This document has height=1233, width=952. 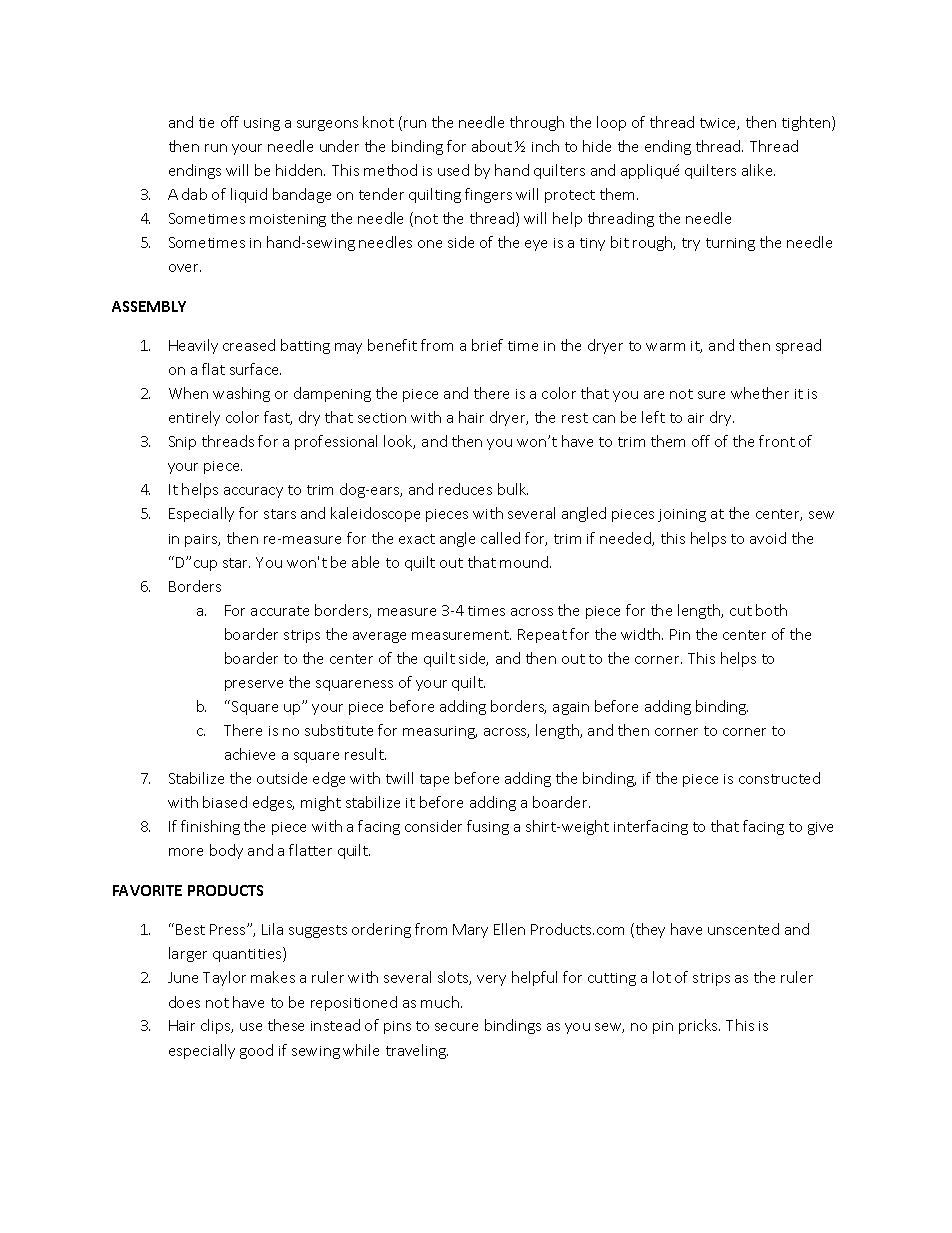 What do you see at coordinates (256, 1051) in the document?
I see `good` at bounding box center [256, 1051].
